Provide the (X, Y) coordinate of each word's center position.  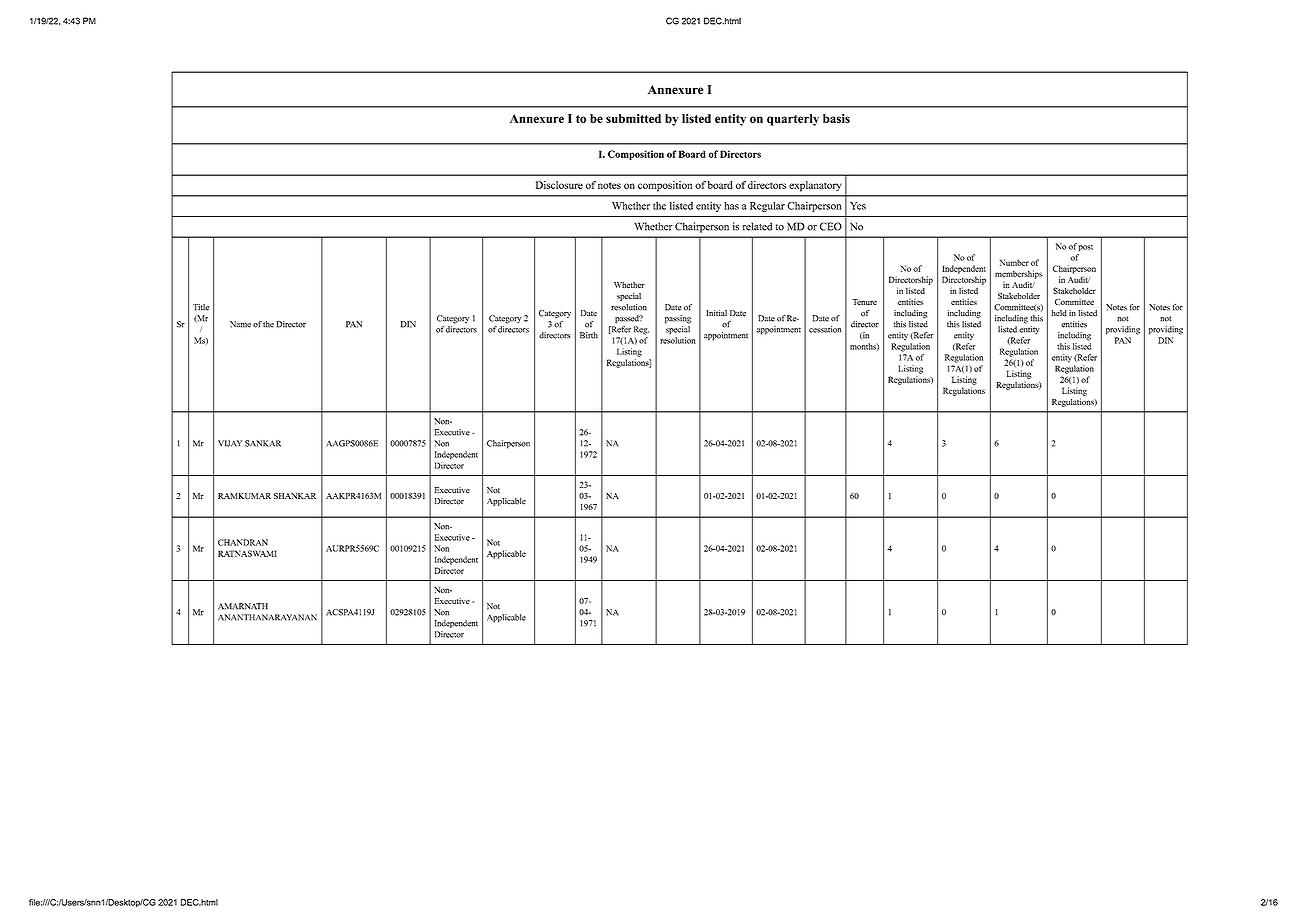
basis (836, 118)
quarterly (793, 120)
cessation (825, 329)
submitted (633, 118)
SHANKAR (295, 495)
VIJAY (230, 443)
